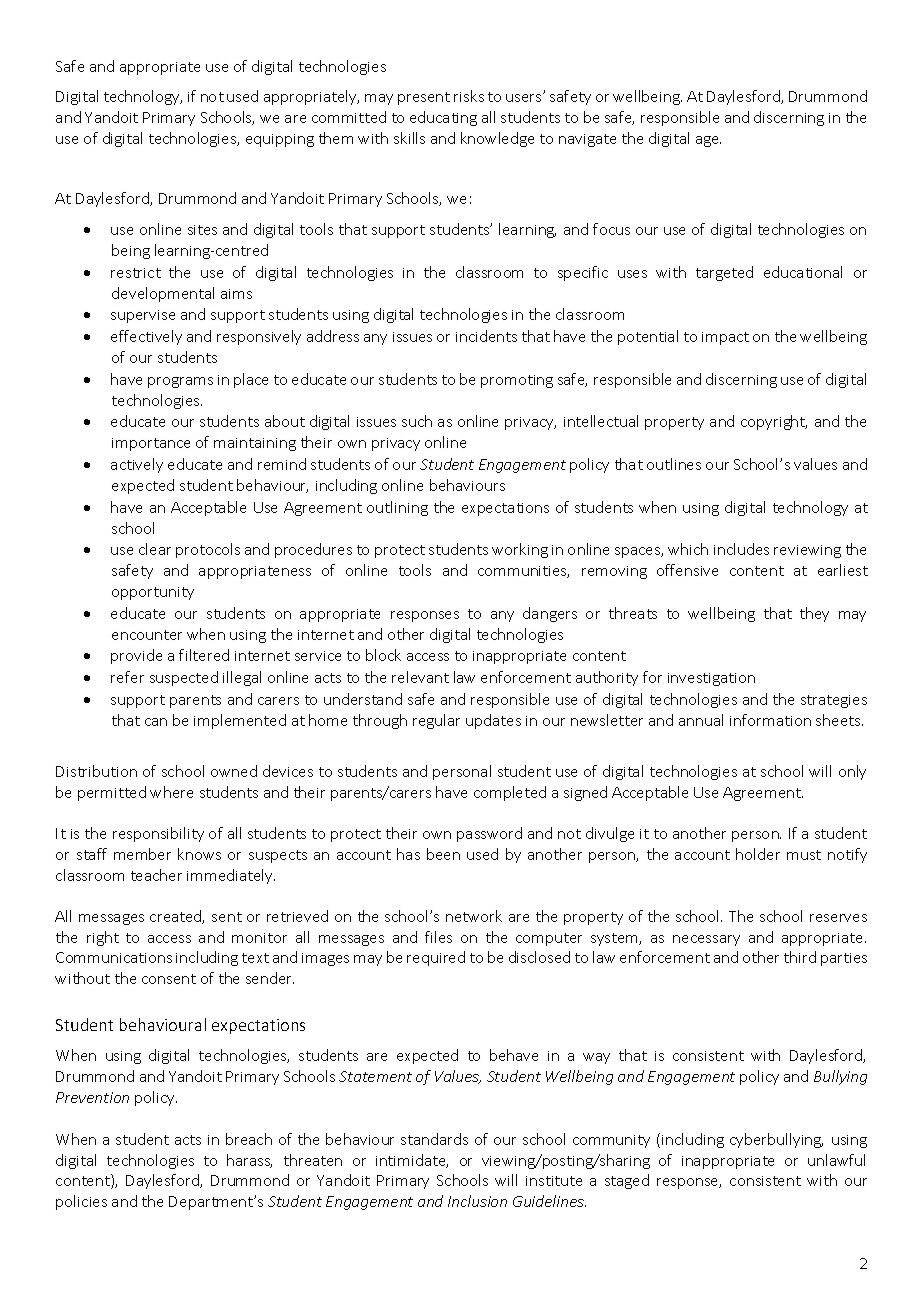  I want to click on unlawful, so click(836, 1160).
